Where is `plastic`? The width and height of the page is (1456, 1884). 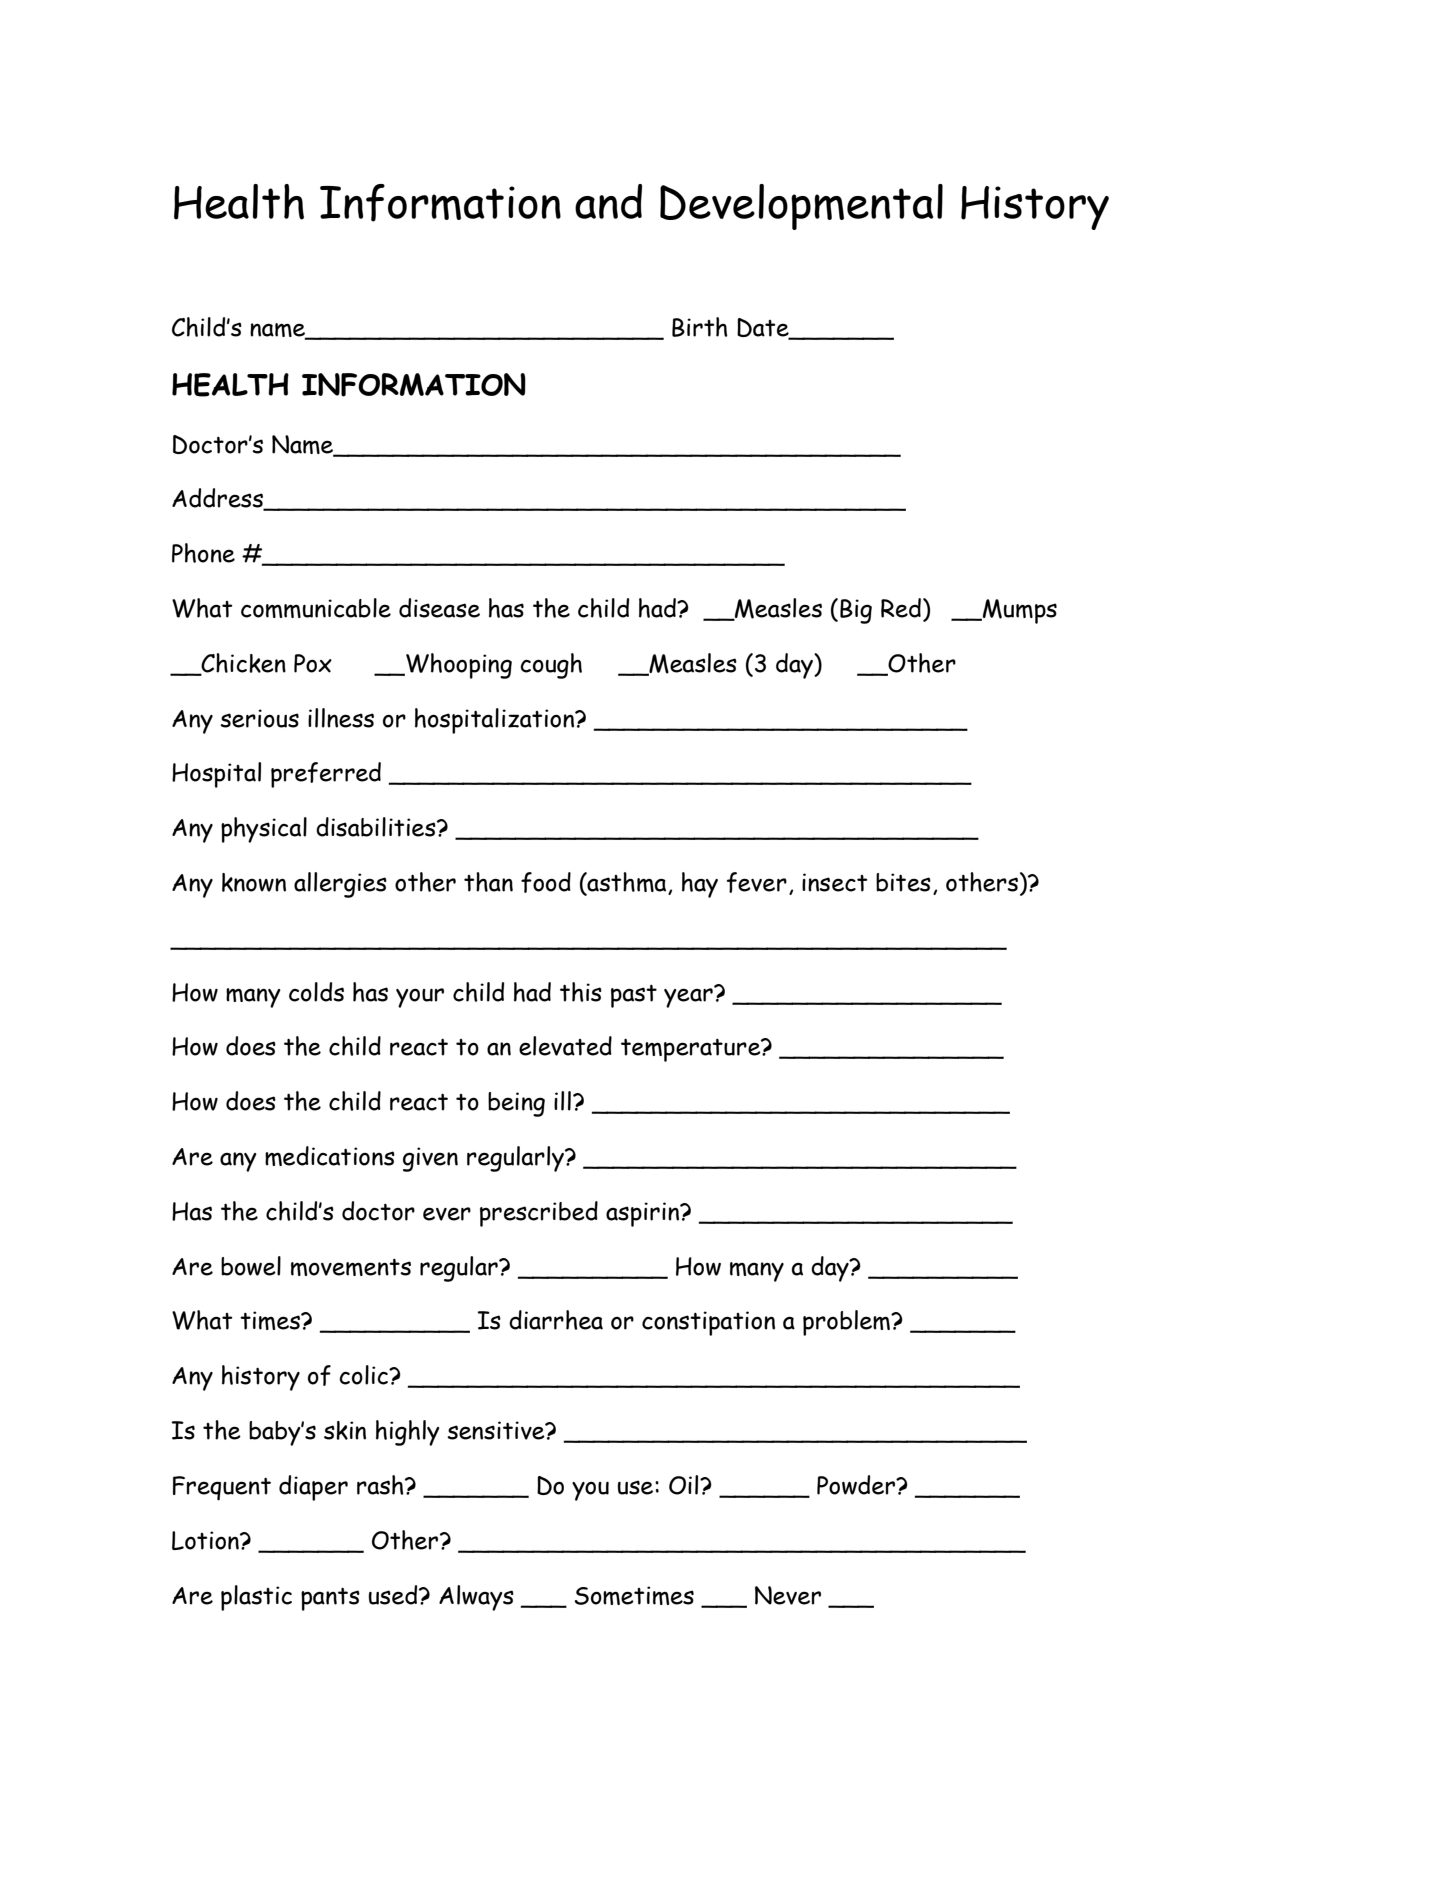 plastic is located at coordinates (256, 1598).
